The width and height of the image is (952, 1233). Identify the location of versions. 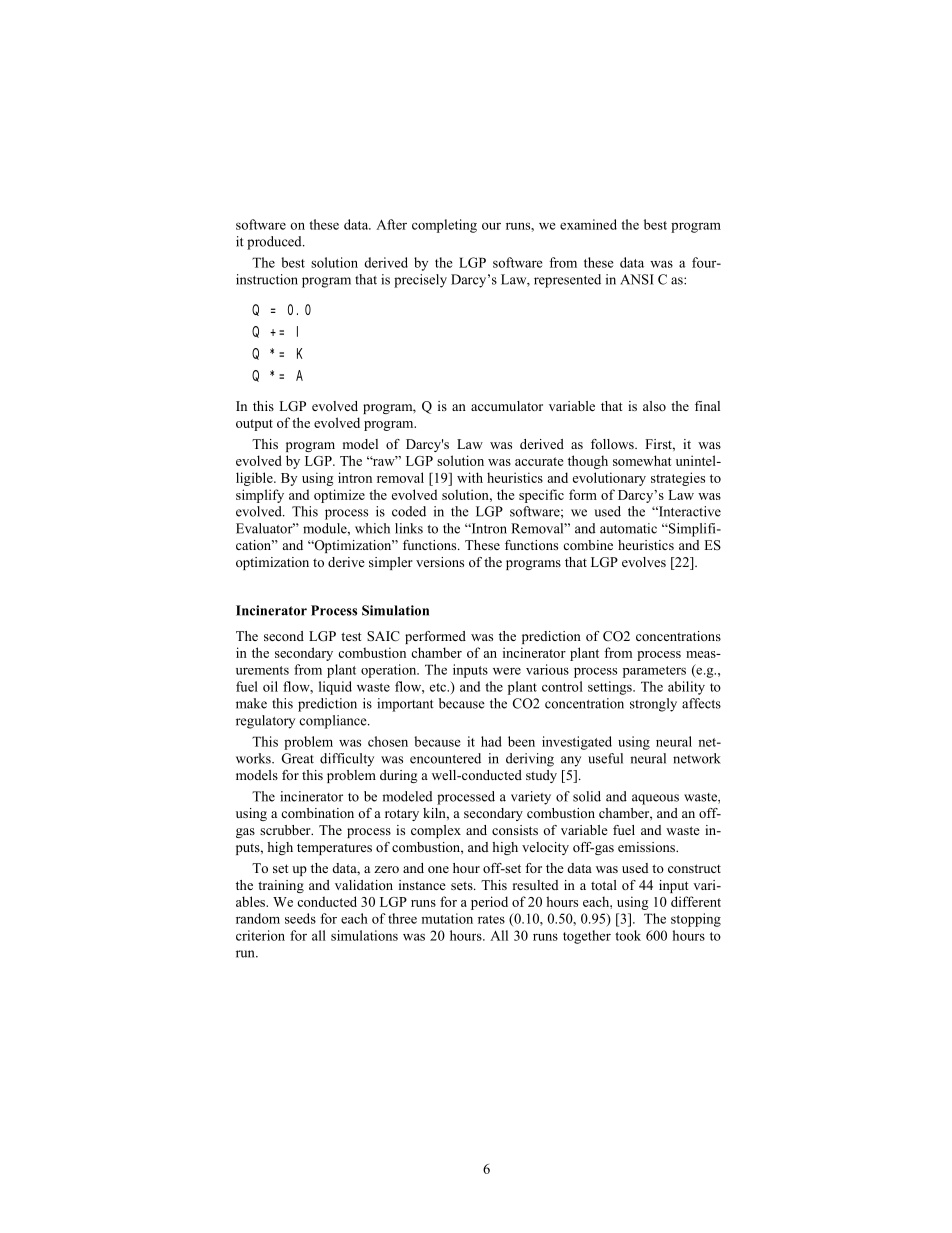
(440, 562).
